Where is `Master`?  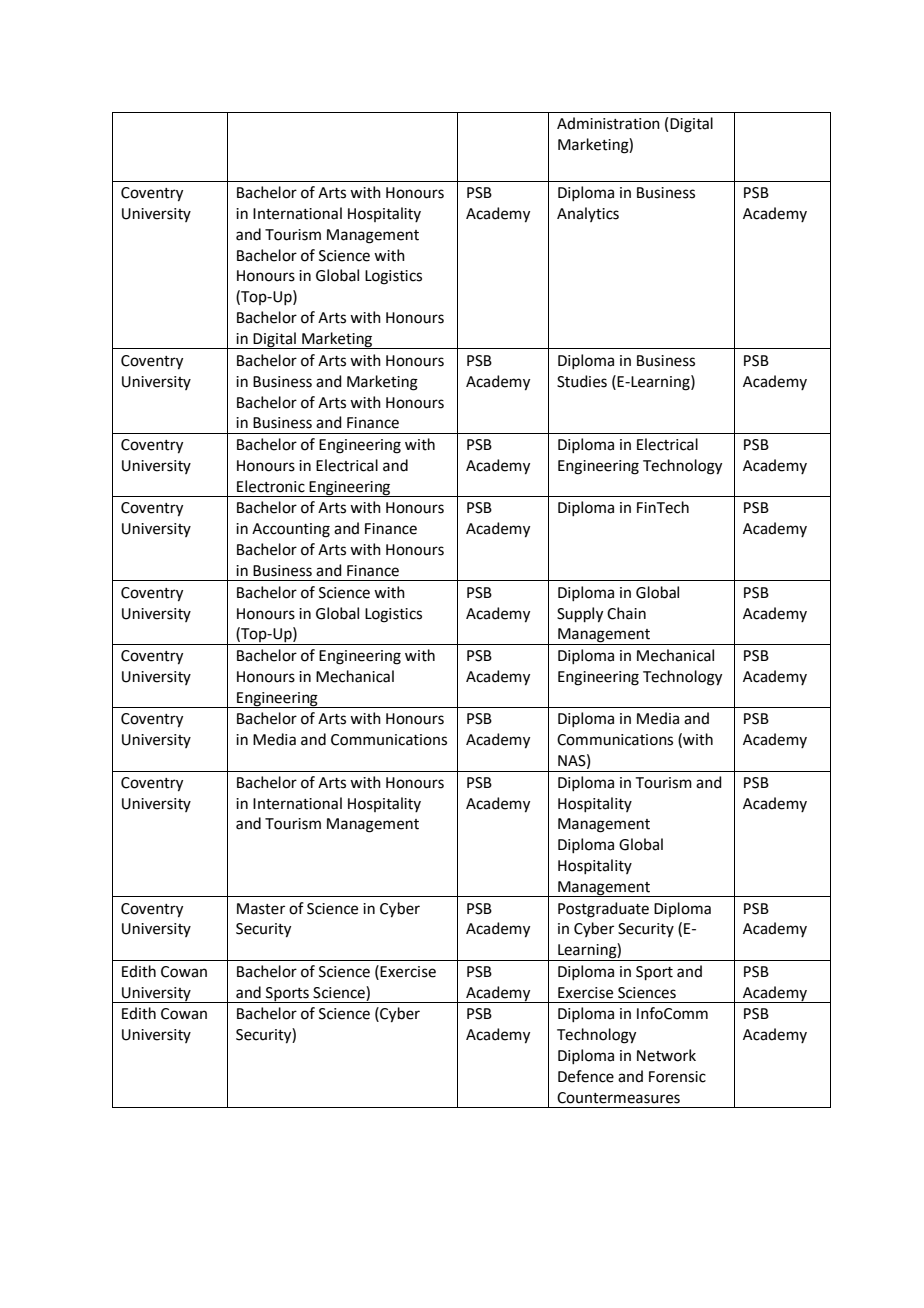 Master is located at coordinates (261, 909).
